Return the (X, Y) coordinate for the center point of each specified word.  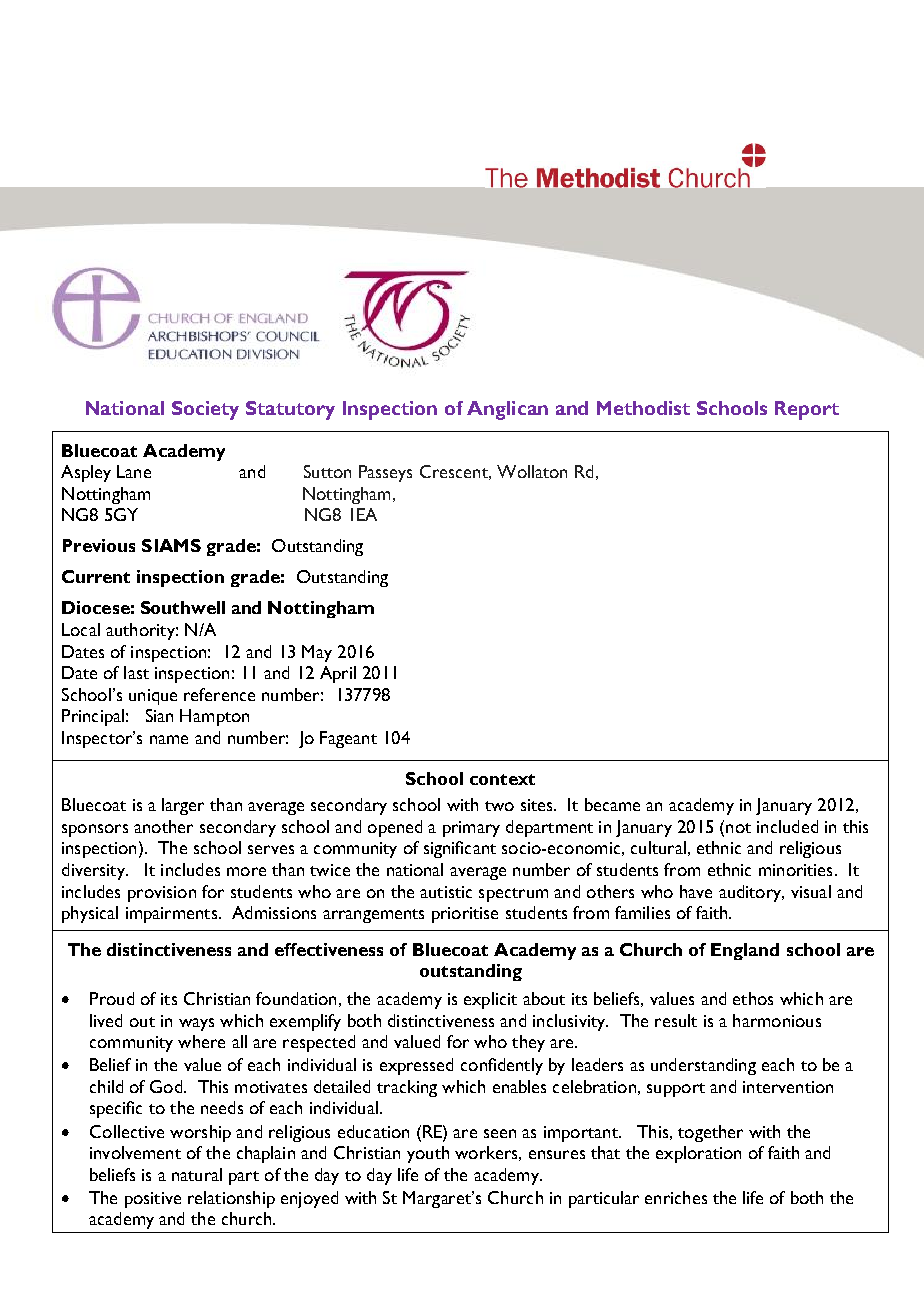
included (787, 826)
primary (471, 829)
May (317, 653)
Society (205, 410)
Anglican (507, 410)
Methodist (643, 408)
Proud (112, 998)
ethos (753, 998)
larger (183, 806)
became (612, 804)
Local (81, 629)
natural (197, 1174)
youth (428, 1154)
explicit (490, 1000)
